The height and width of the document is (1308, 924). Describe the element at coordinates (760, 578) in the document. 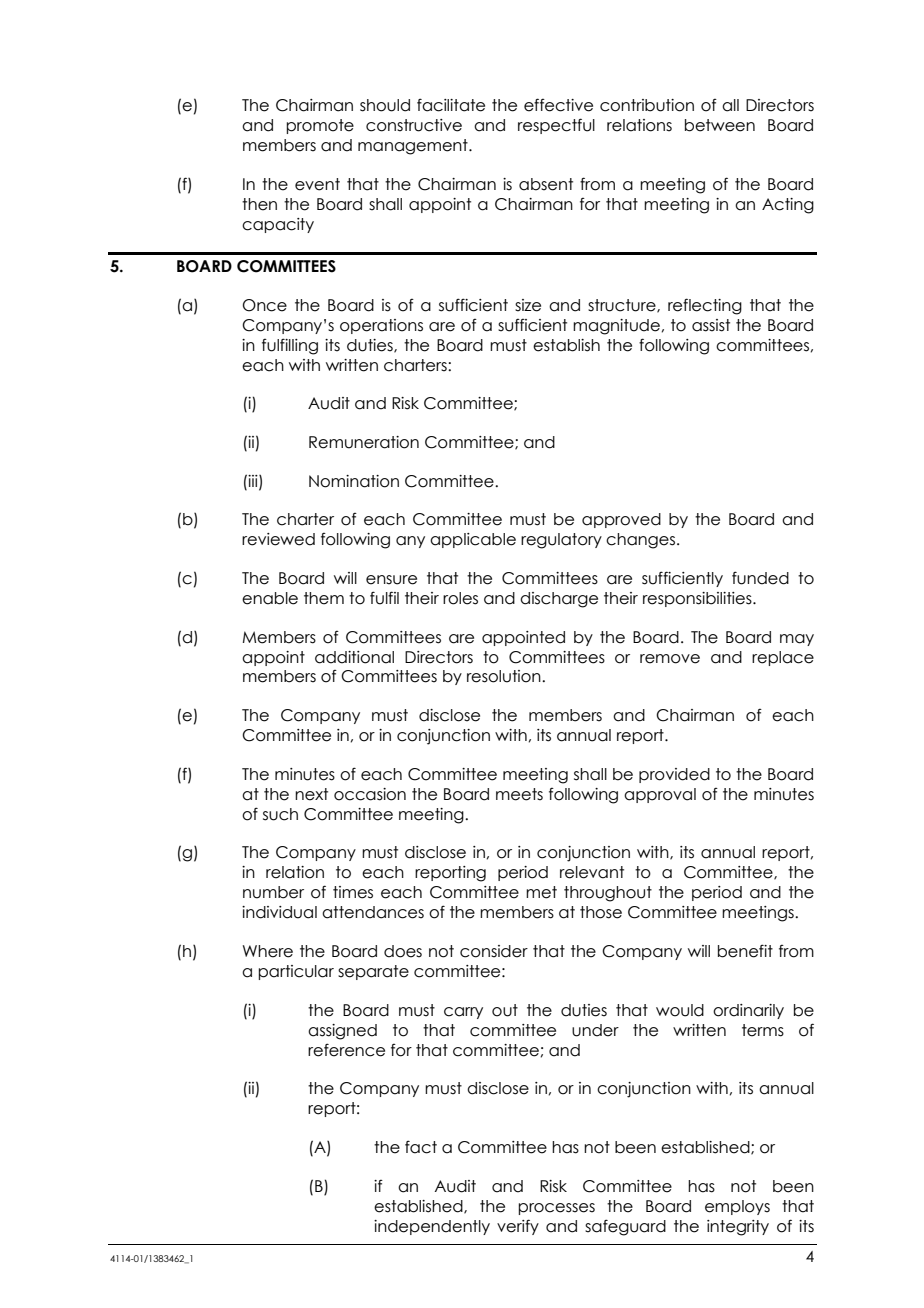

I see `funded` at that location.
